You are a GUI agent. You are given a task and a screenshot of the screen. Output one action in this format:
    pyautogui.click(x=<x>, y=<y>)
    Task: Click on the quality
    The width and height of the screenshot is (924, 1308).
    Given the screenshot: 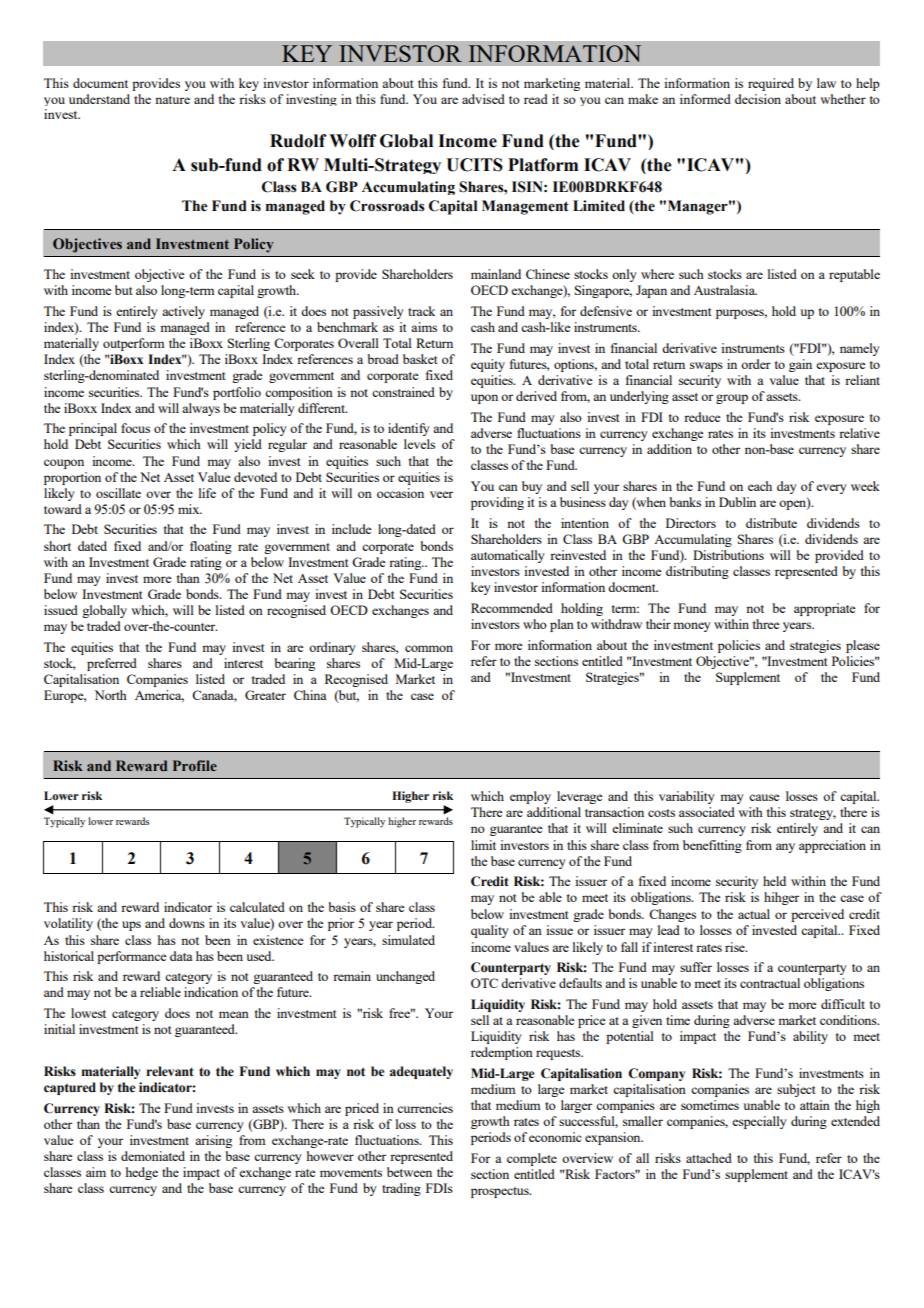 What is the action you would take?
    pyautogui.click(x=490, y=931)
